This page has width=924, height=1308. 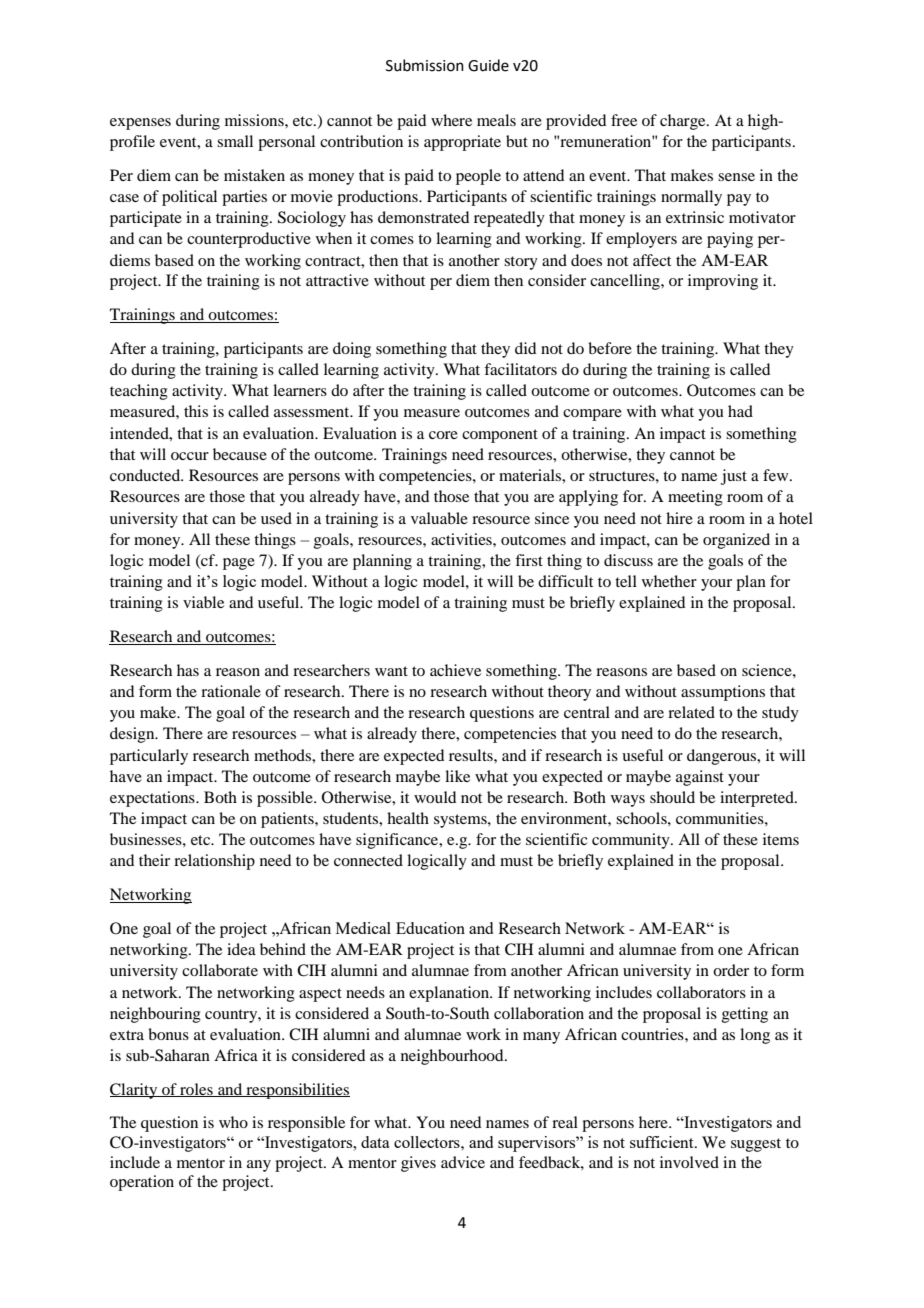 I want to click on Education, so click(x=430, y=928).
